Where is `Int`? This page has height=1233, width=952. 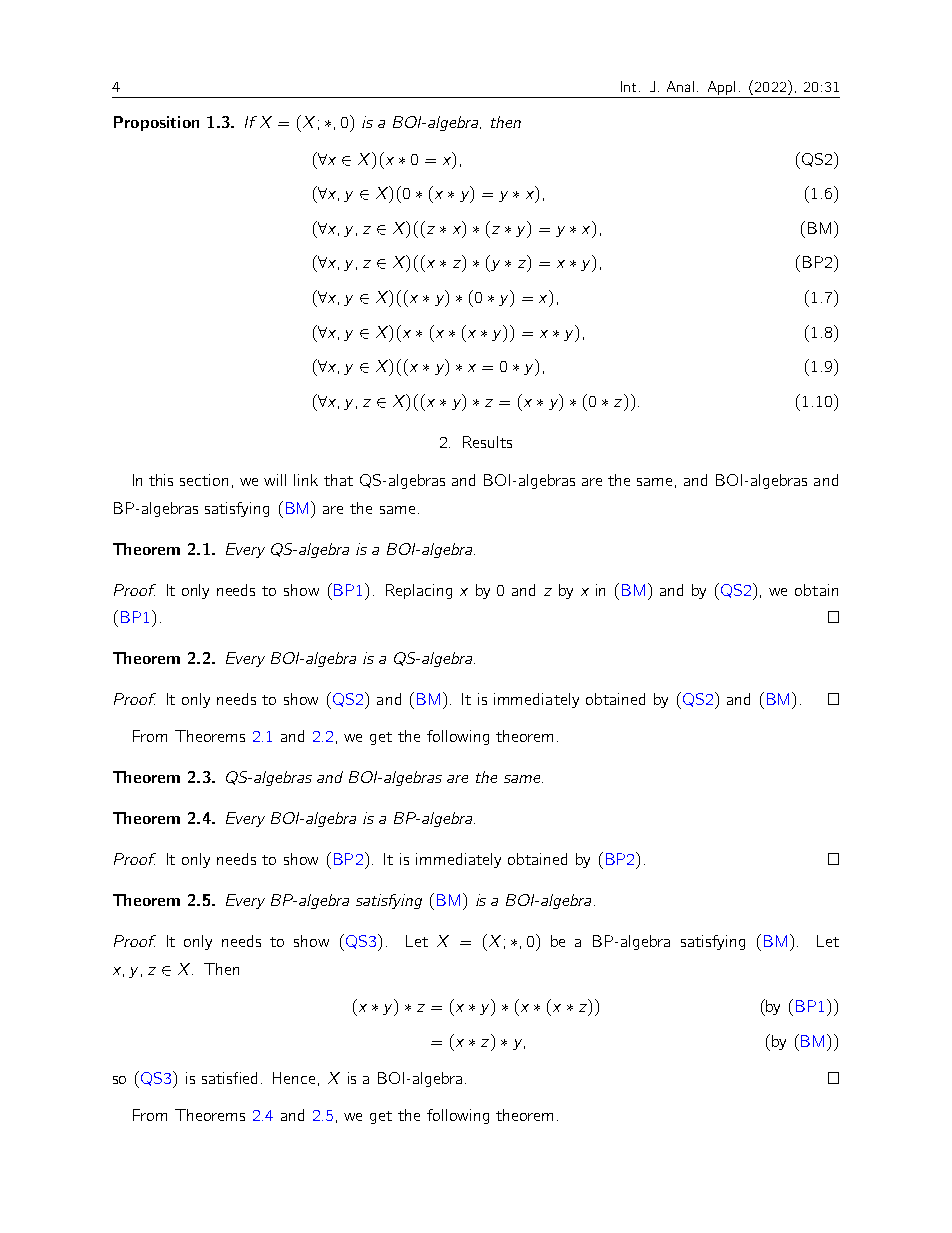 Int is located at coordinates (628, 86).
